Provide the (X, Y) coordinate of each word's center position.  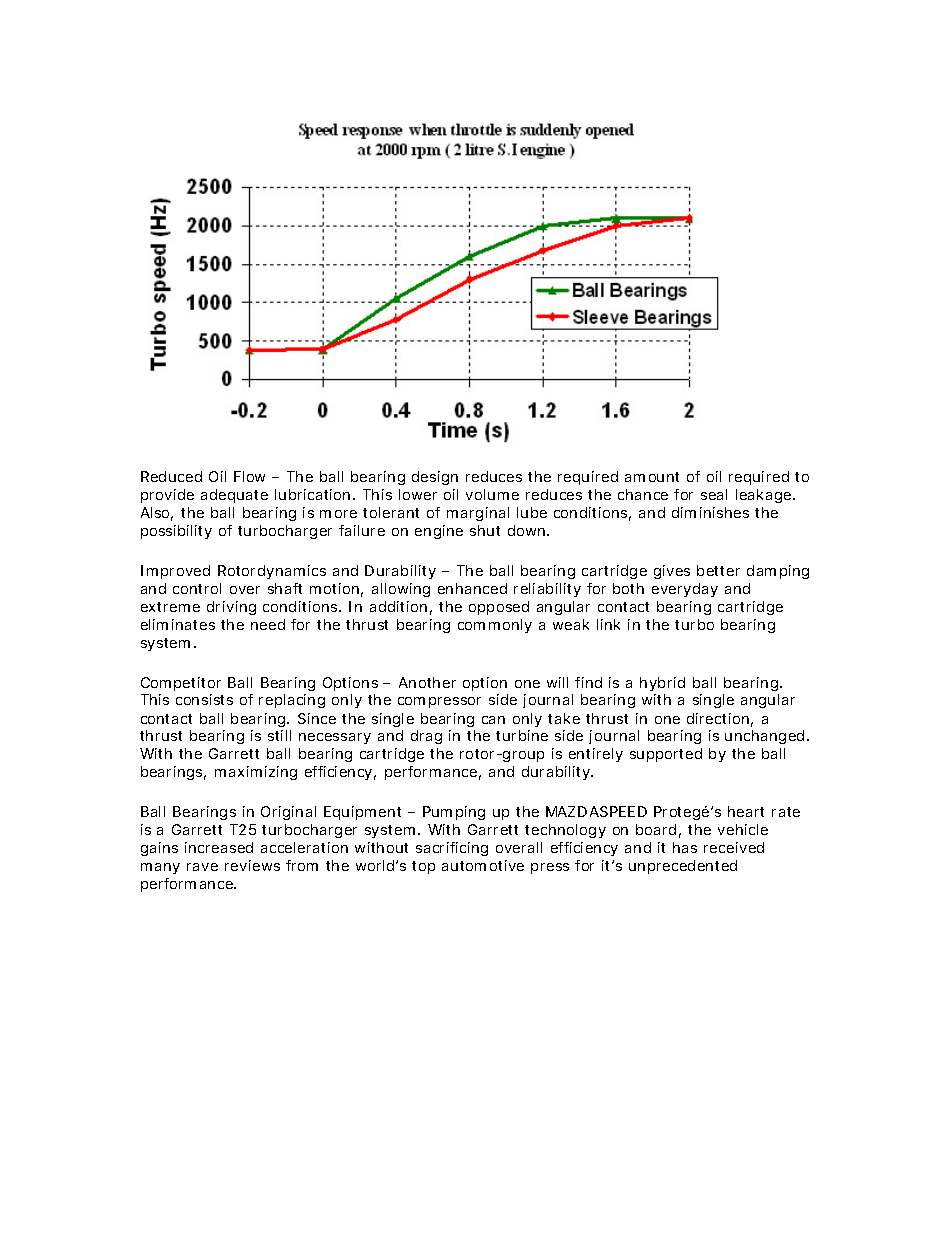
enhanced (472, 588)
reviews (252, 865)
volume (492, 494)
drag (426, 737)
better (718, 570)
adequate (234, 496)
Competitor (181, 684)
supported (666, 755)
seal (714, 494)
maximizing (256, 773)
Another (427, 682)
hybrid (662, 684)
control (197, 588)
